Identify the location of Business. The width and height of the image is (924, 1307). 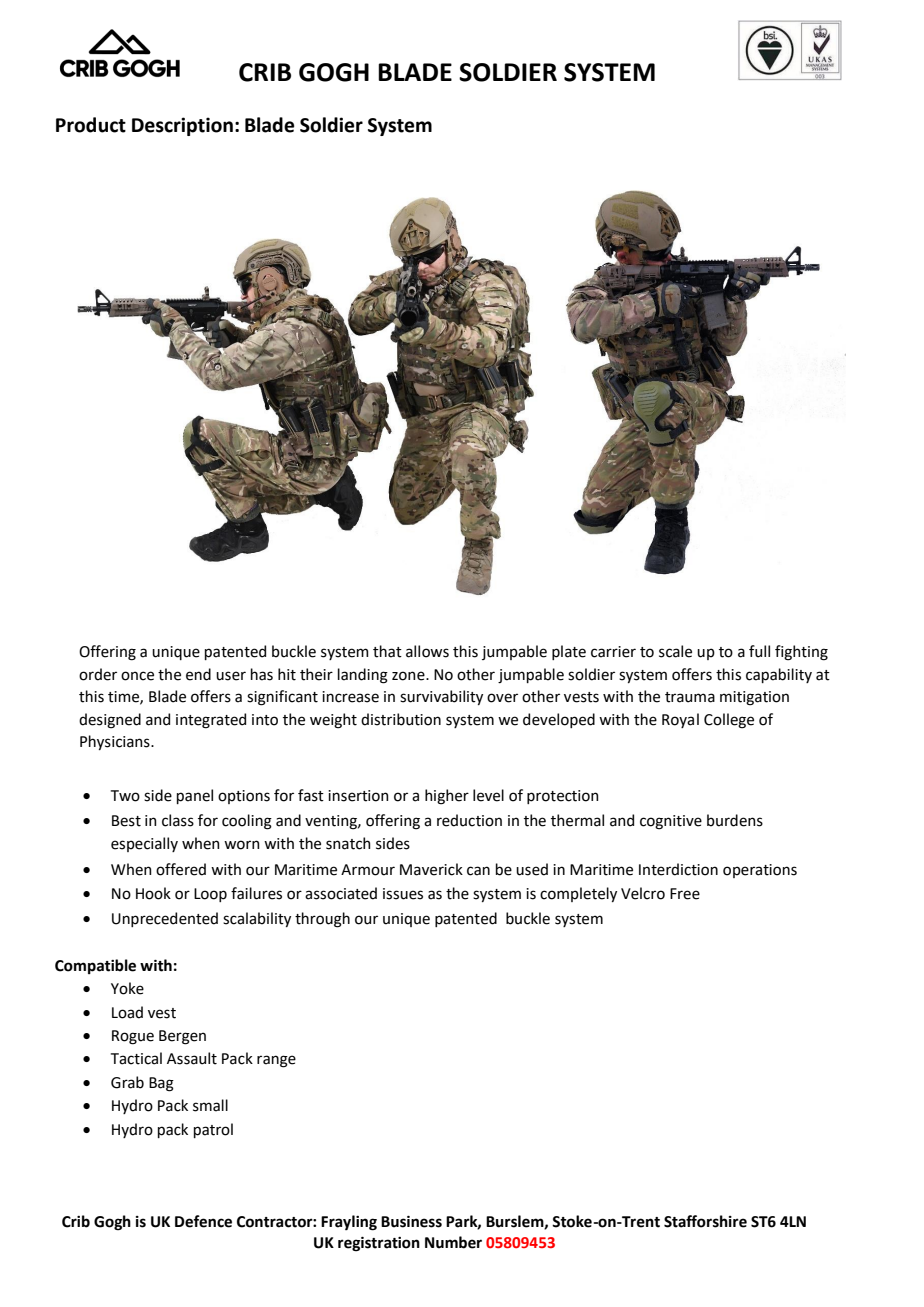
(411, 1222).
